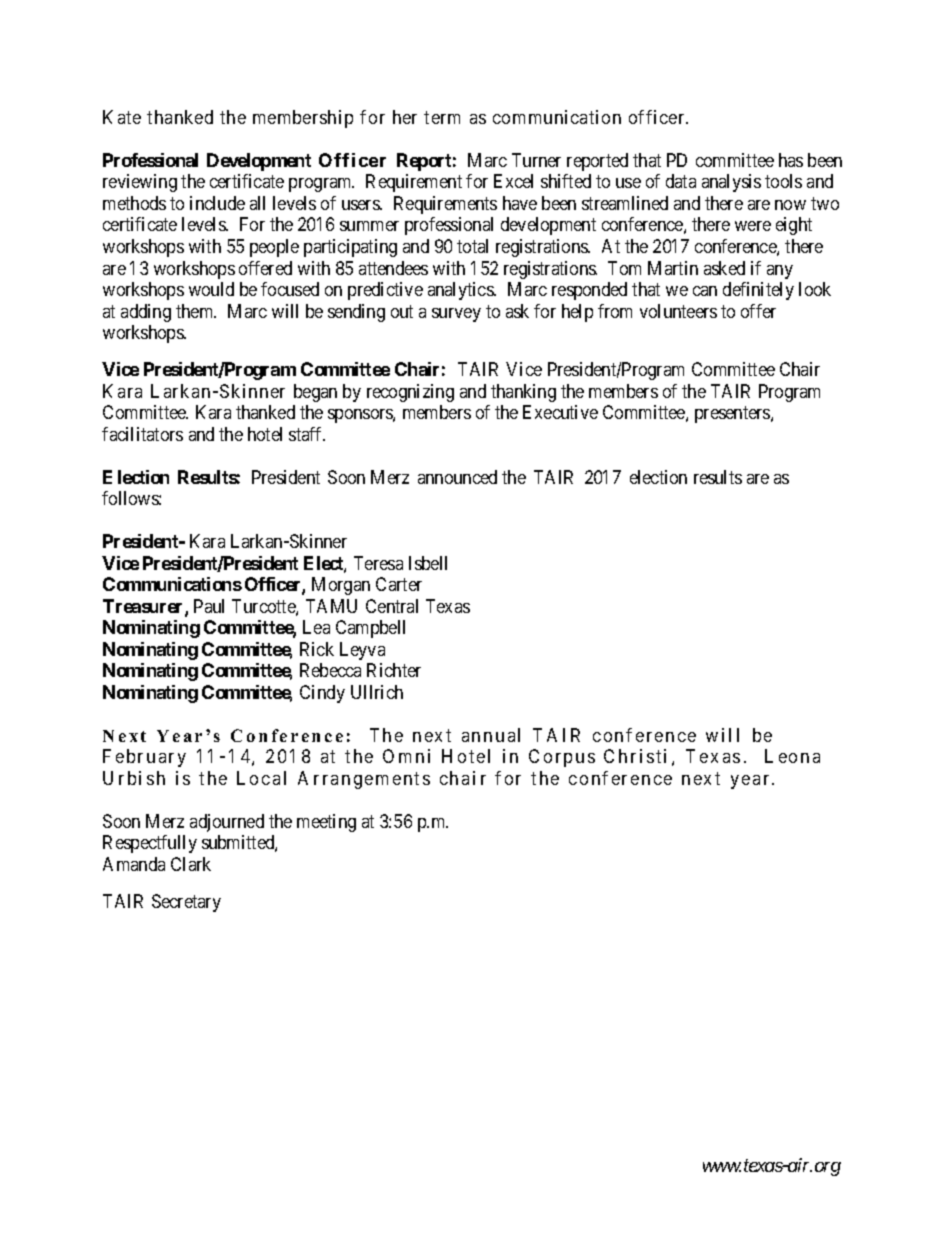 This screenshot has height=1233, width=952. What do you see at coordinates (399, 584) in the screenshot?
I see `Carter` at bounding box center [399, 584].
